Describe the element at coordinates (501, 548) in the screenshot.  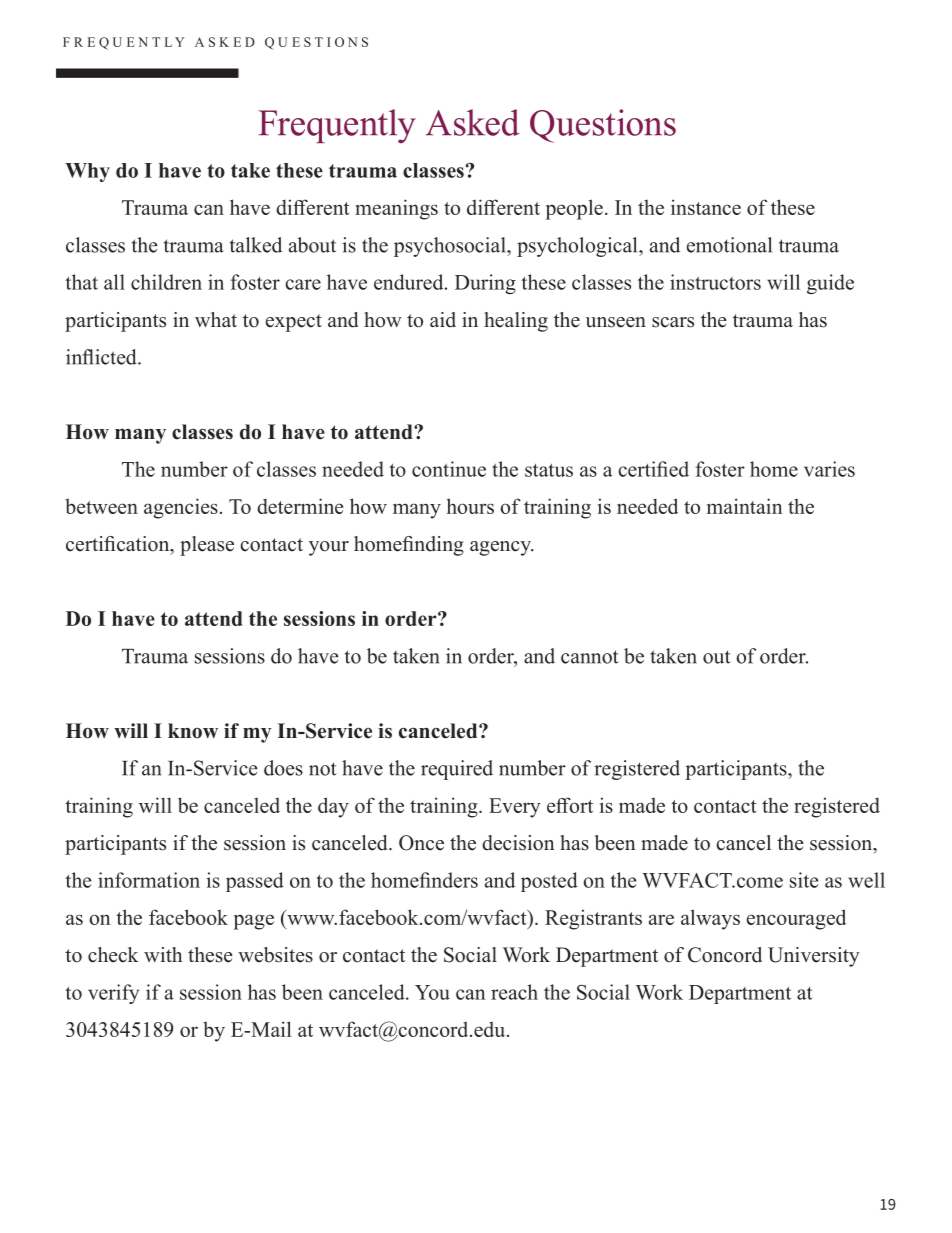
I see `agency` at that location.
